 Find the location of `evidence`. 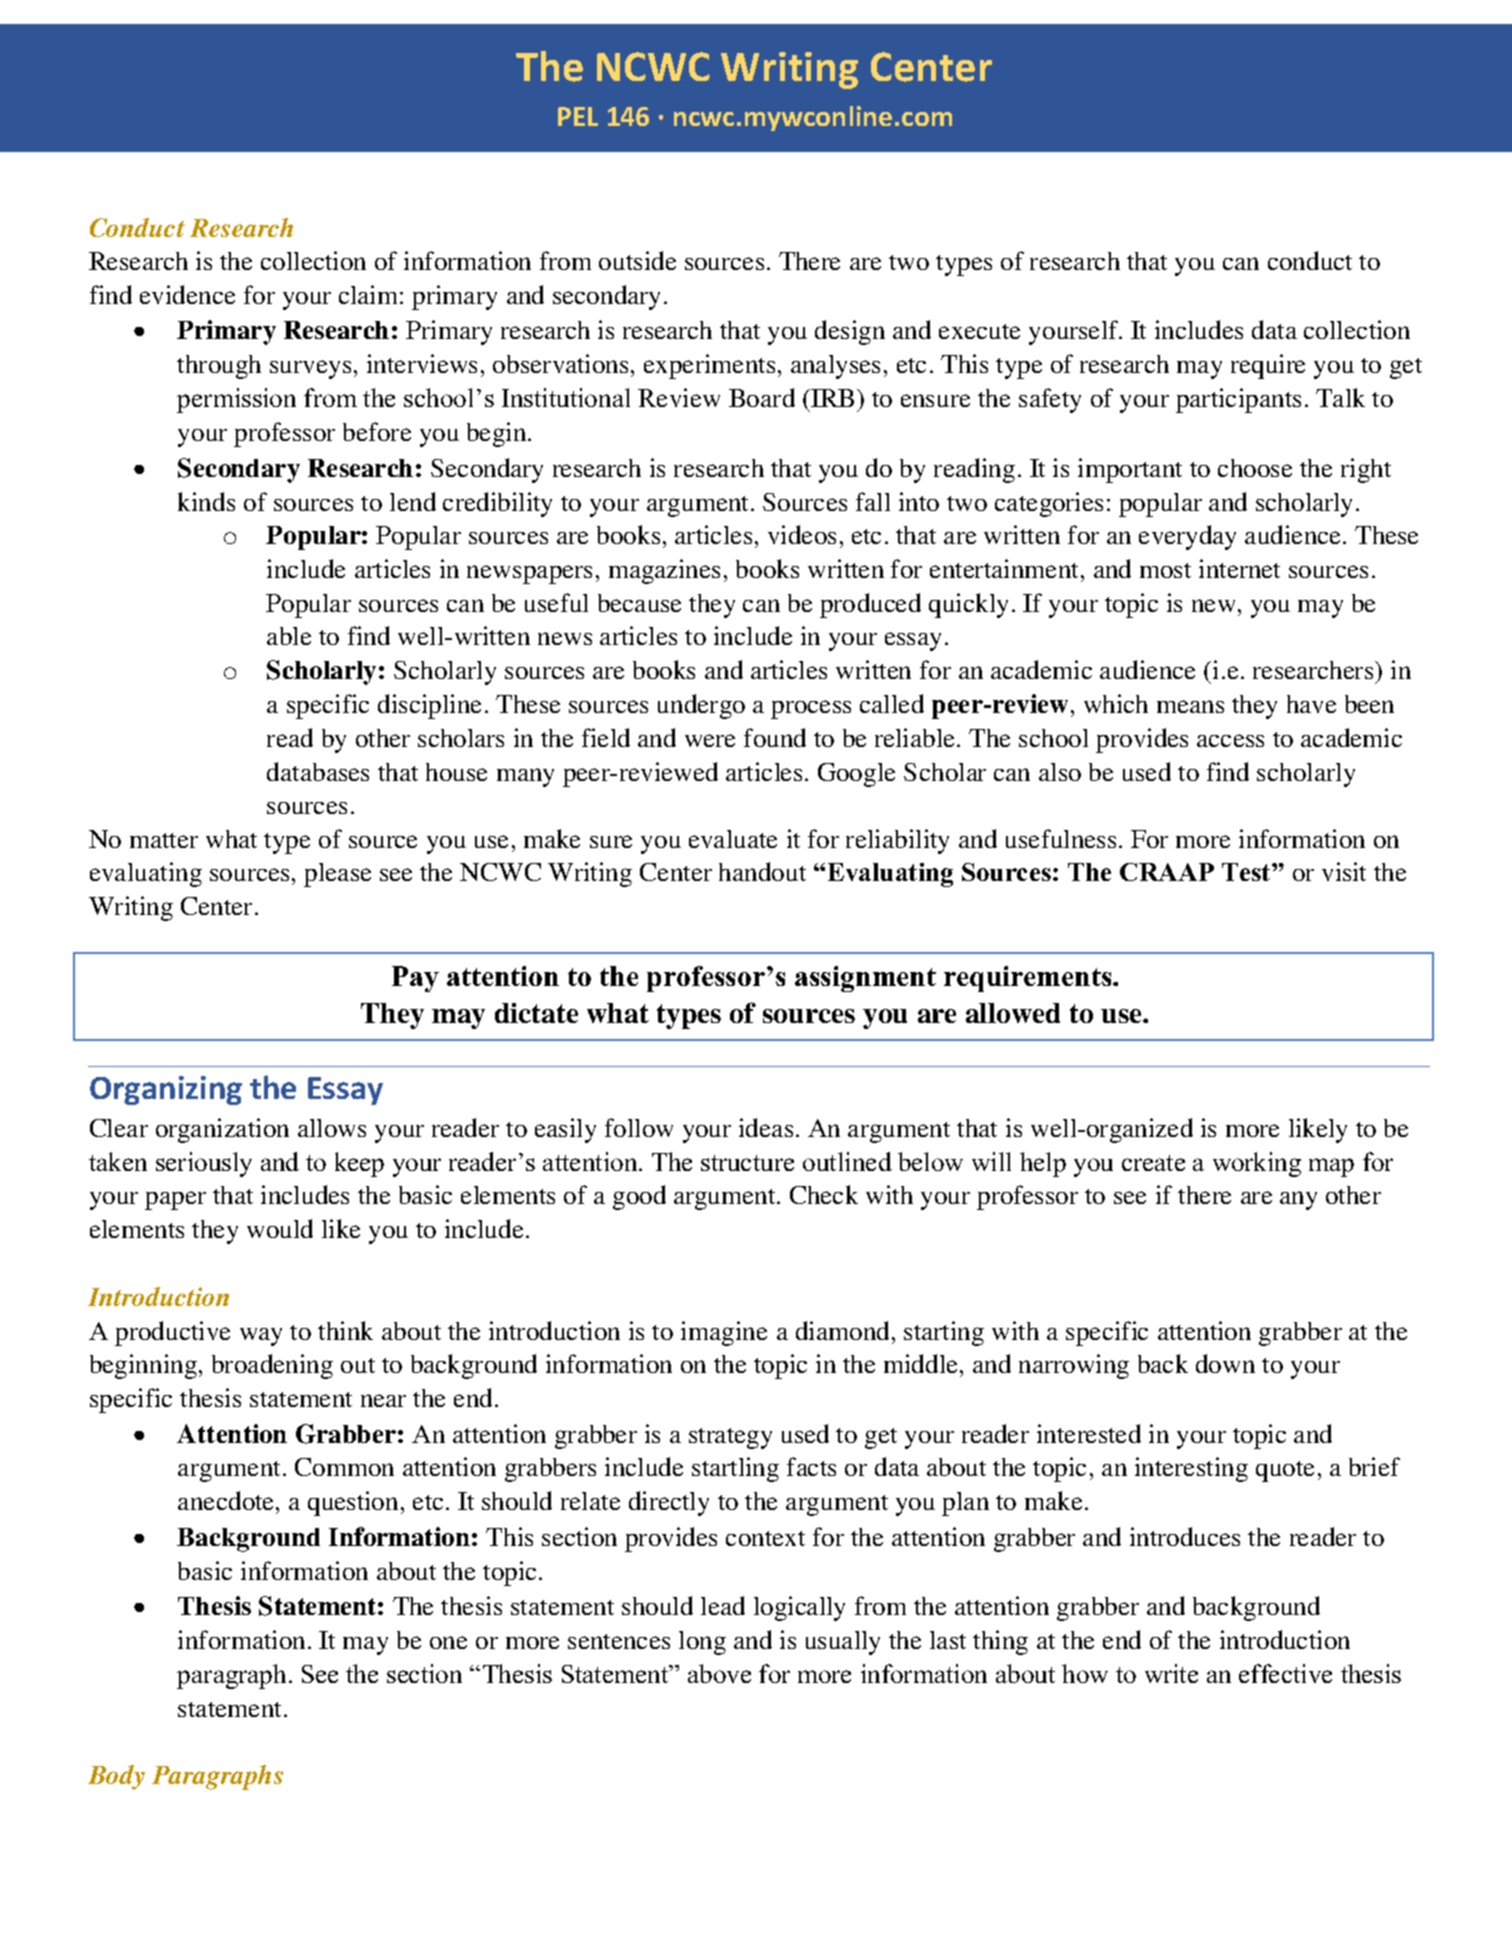

evidence is located at coordinates (187, 294).
